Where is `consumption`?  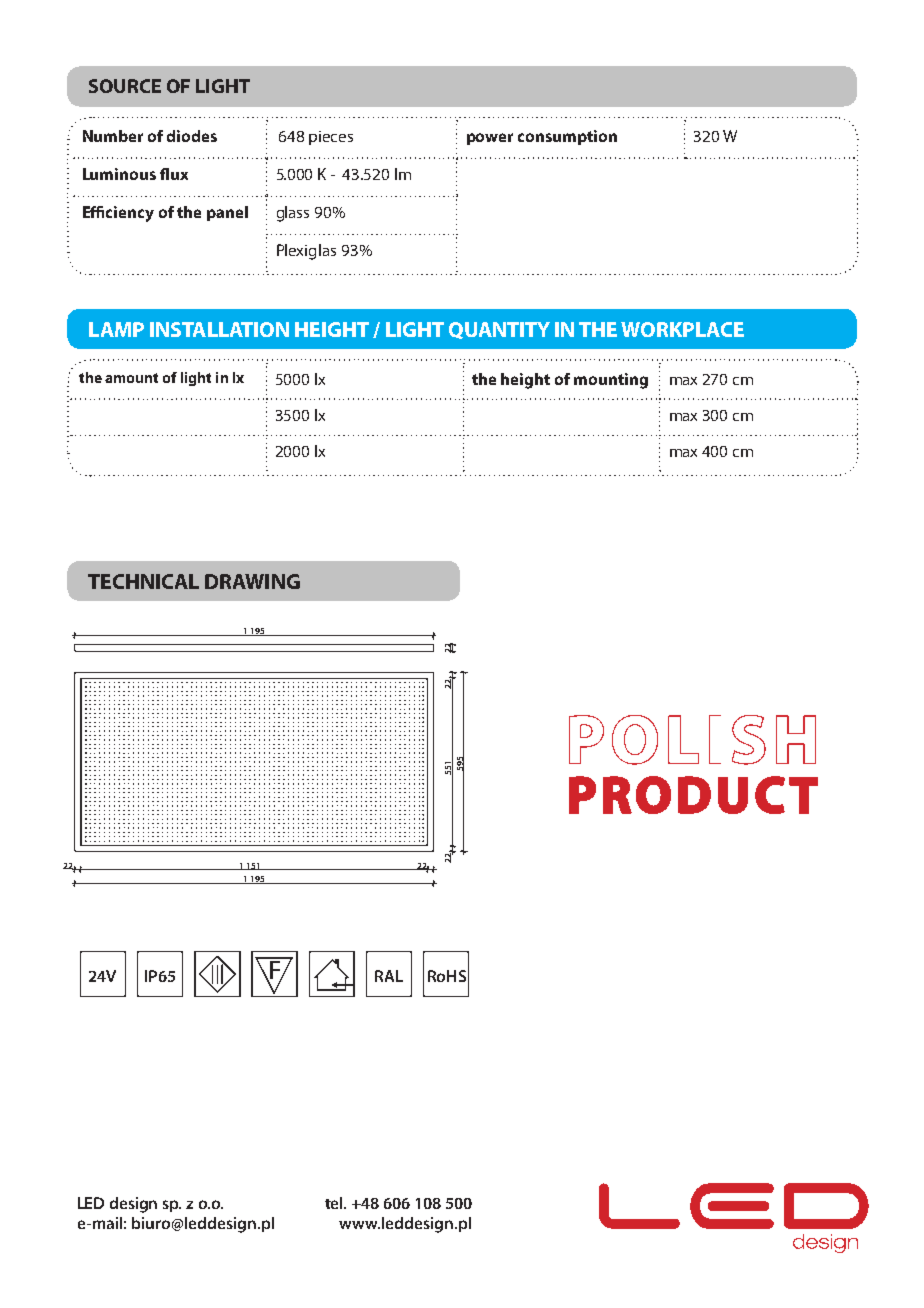 consumption is located at coordinates (567, 137).
